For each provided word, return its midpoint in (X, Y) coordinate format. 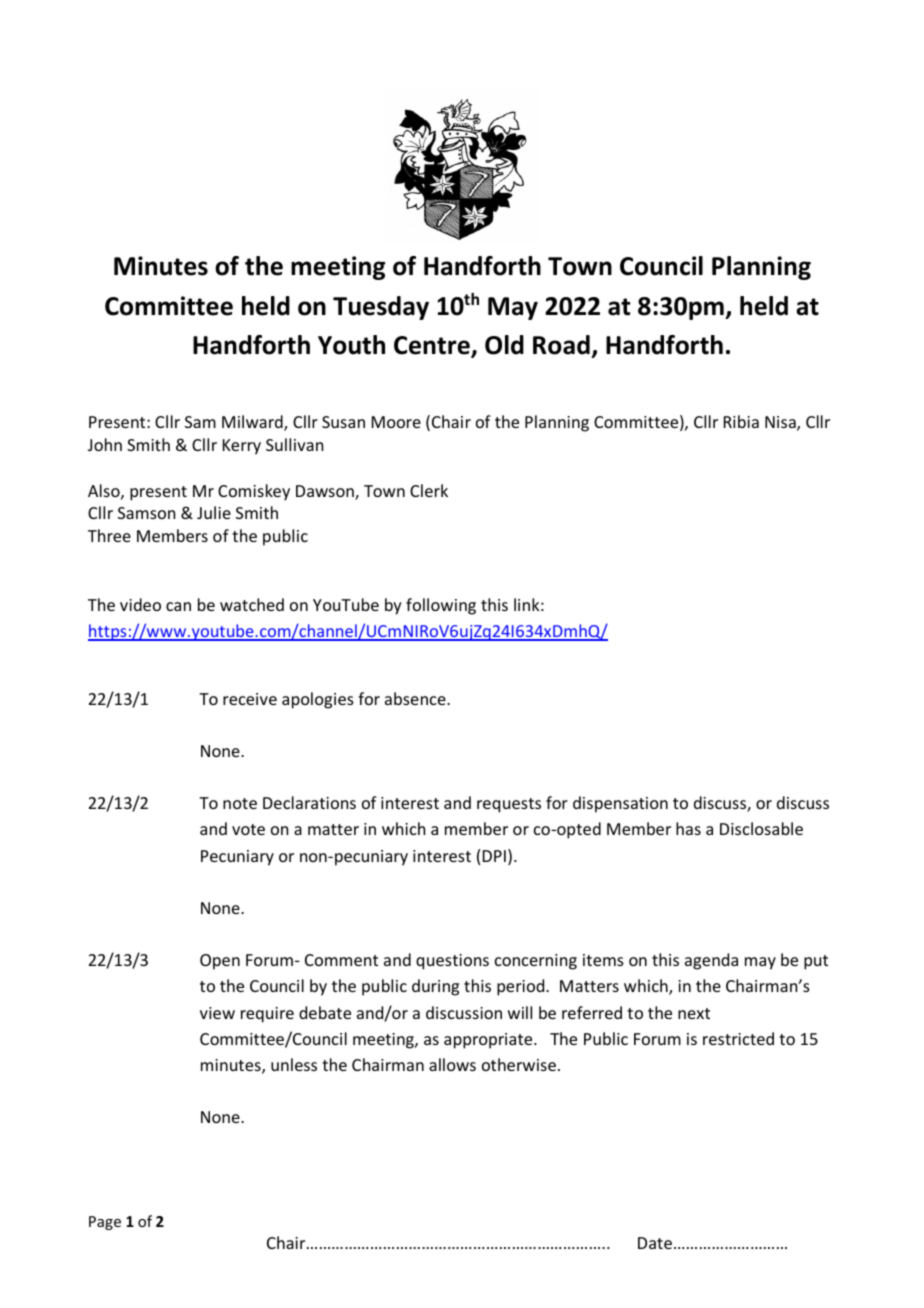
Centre (433, 346)
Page (105, 1223)
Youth (351, 345)
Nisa (781, 423)
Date (655, 1243)
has (688, 828)
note (240, 803)
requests (509, 805)
